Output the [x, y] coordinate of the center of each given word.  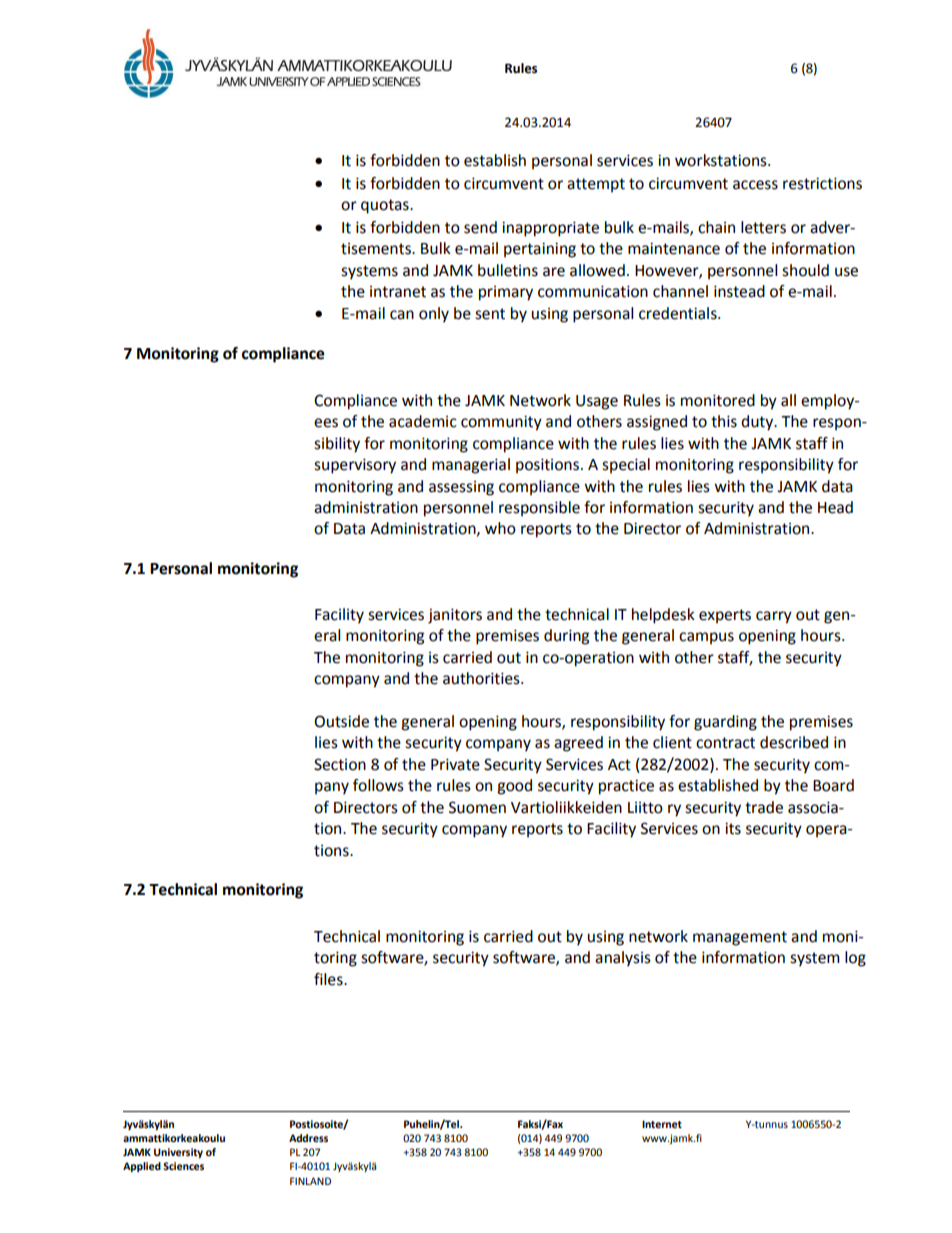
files [329, 979]
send [480, 227]
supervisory [355, 466]
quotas [386, 206]
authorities [482, 678]
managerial [471, 466]
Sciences [183, 1166]
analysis [623, 959]
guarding [725, 723]
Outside [341, 721]
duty [758, 423]
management [740, 938]
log [855, 959]
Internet [662, 1124]
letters [763, 227]
